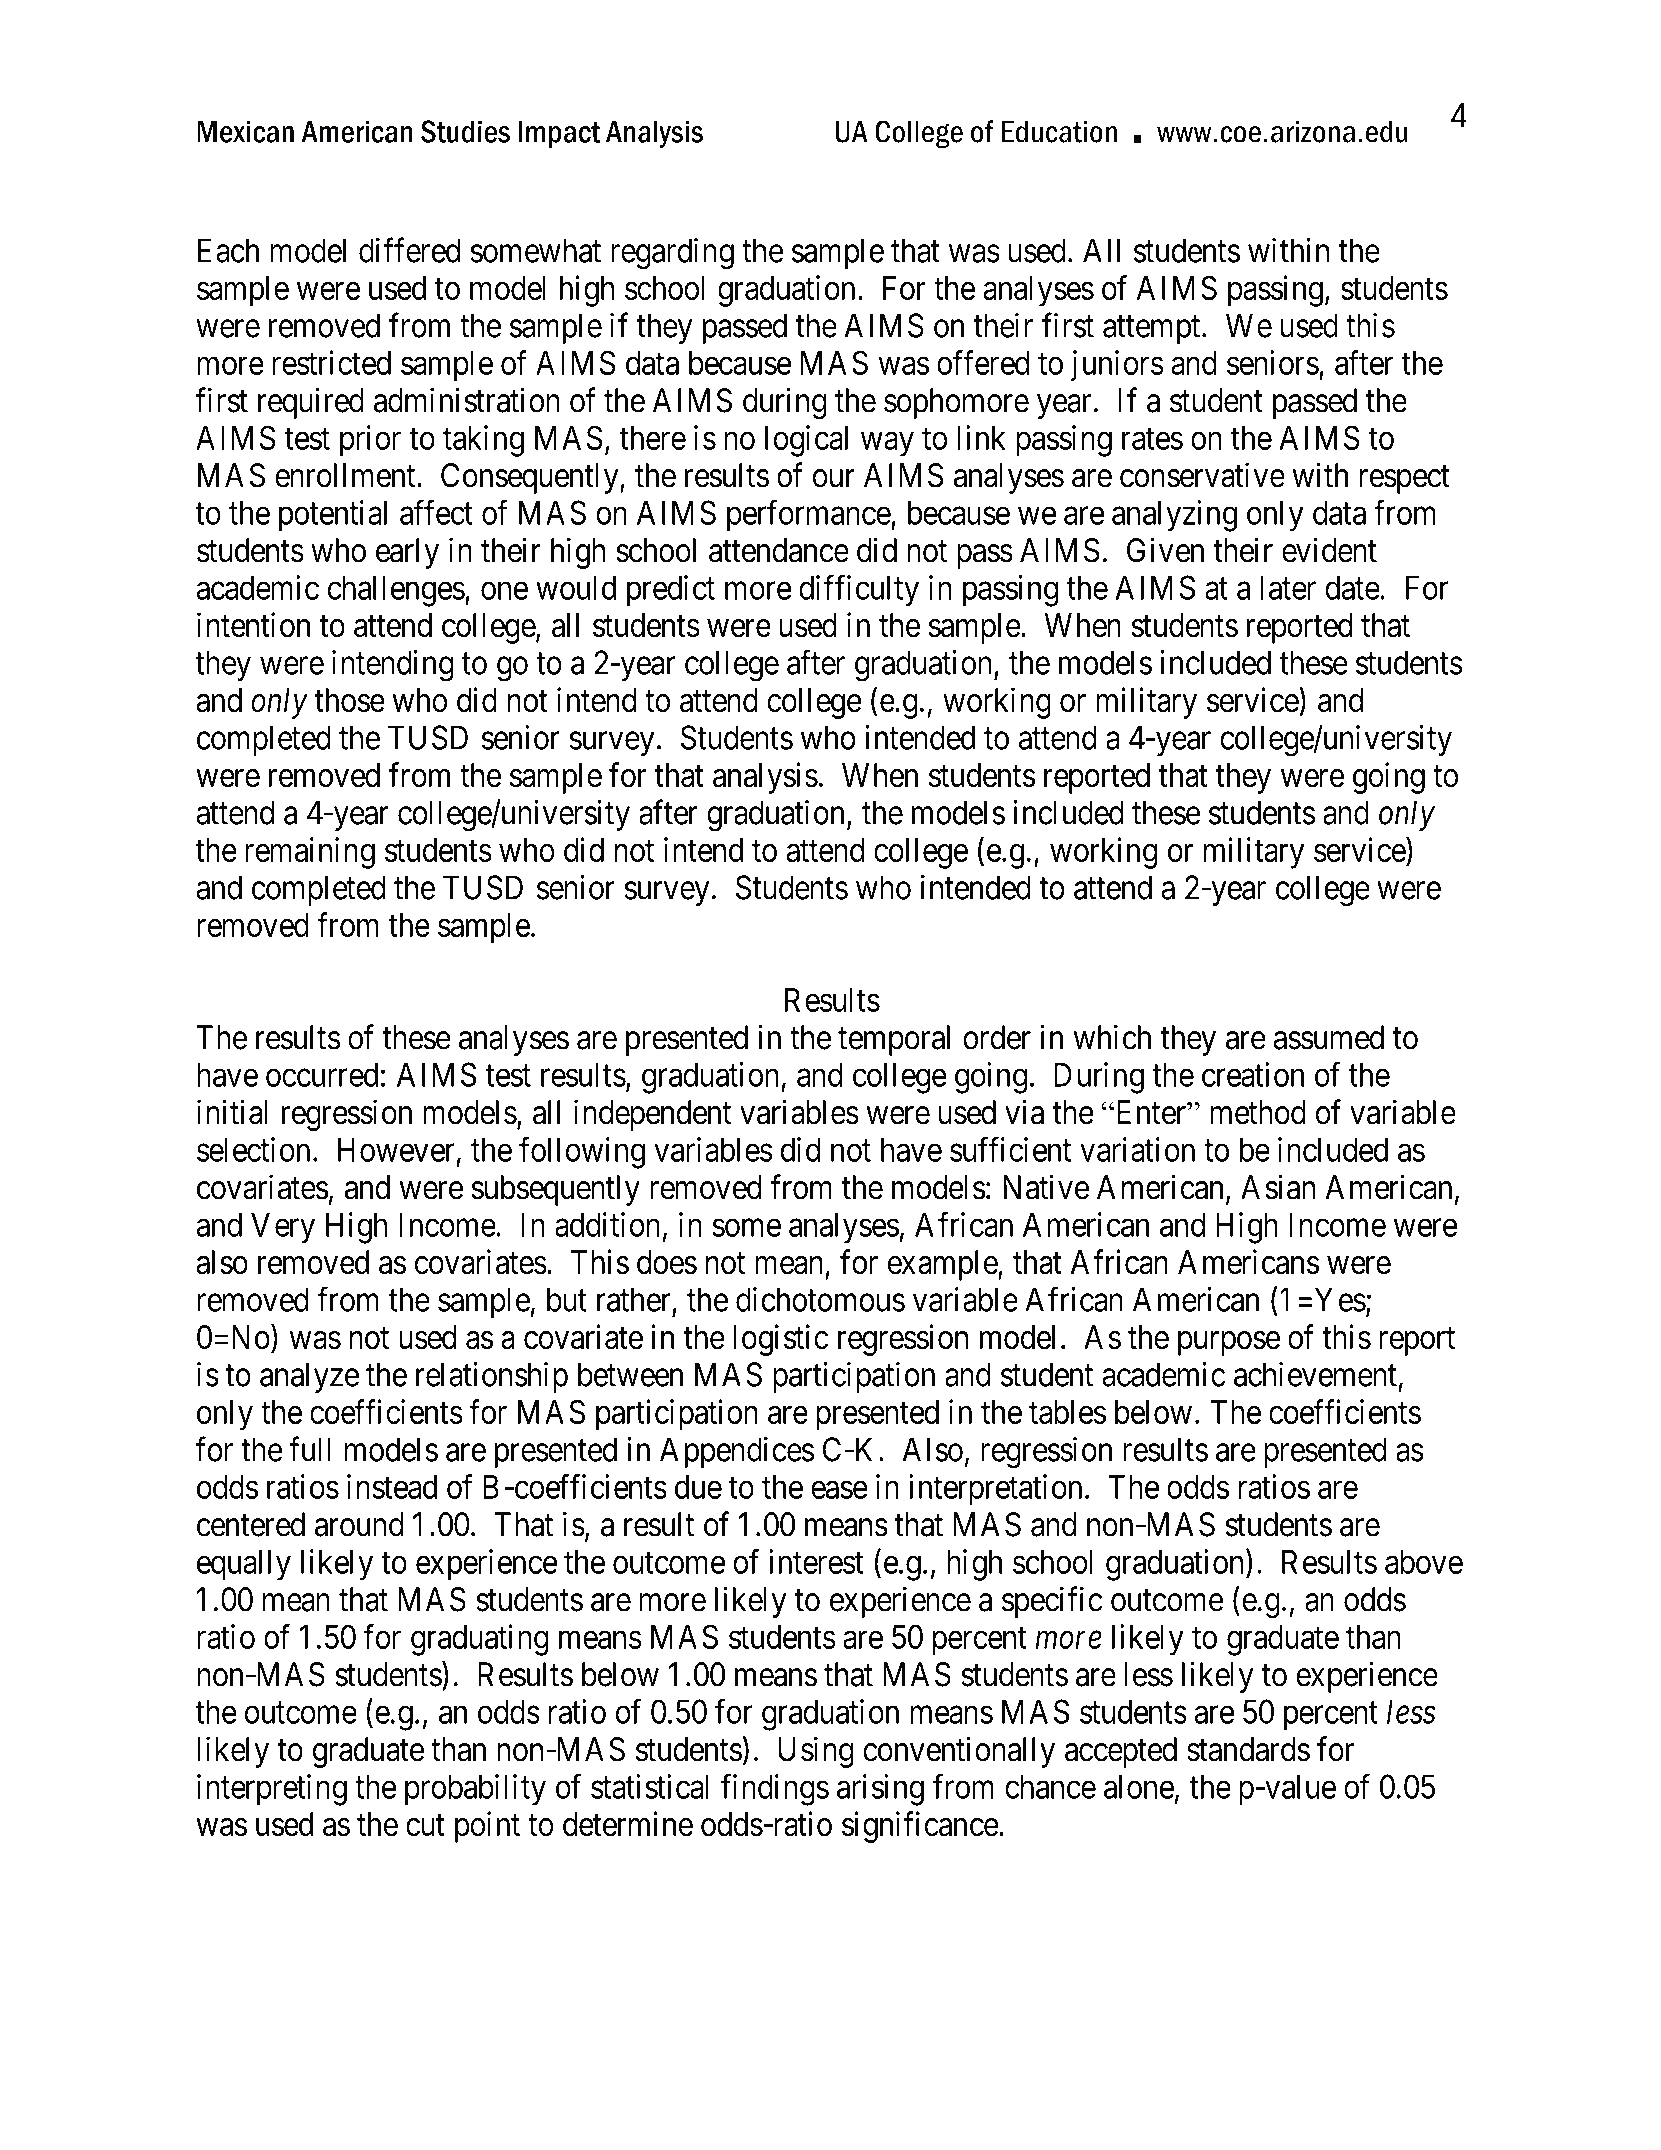  What do you see at coordinates (409, 250) in the document?
I see `differed` at bounding box center [409, 250].
